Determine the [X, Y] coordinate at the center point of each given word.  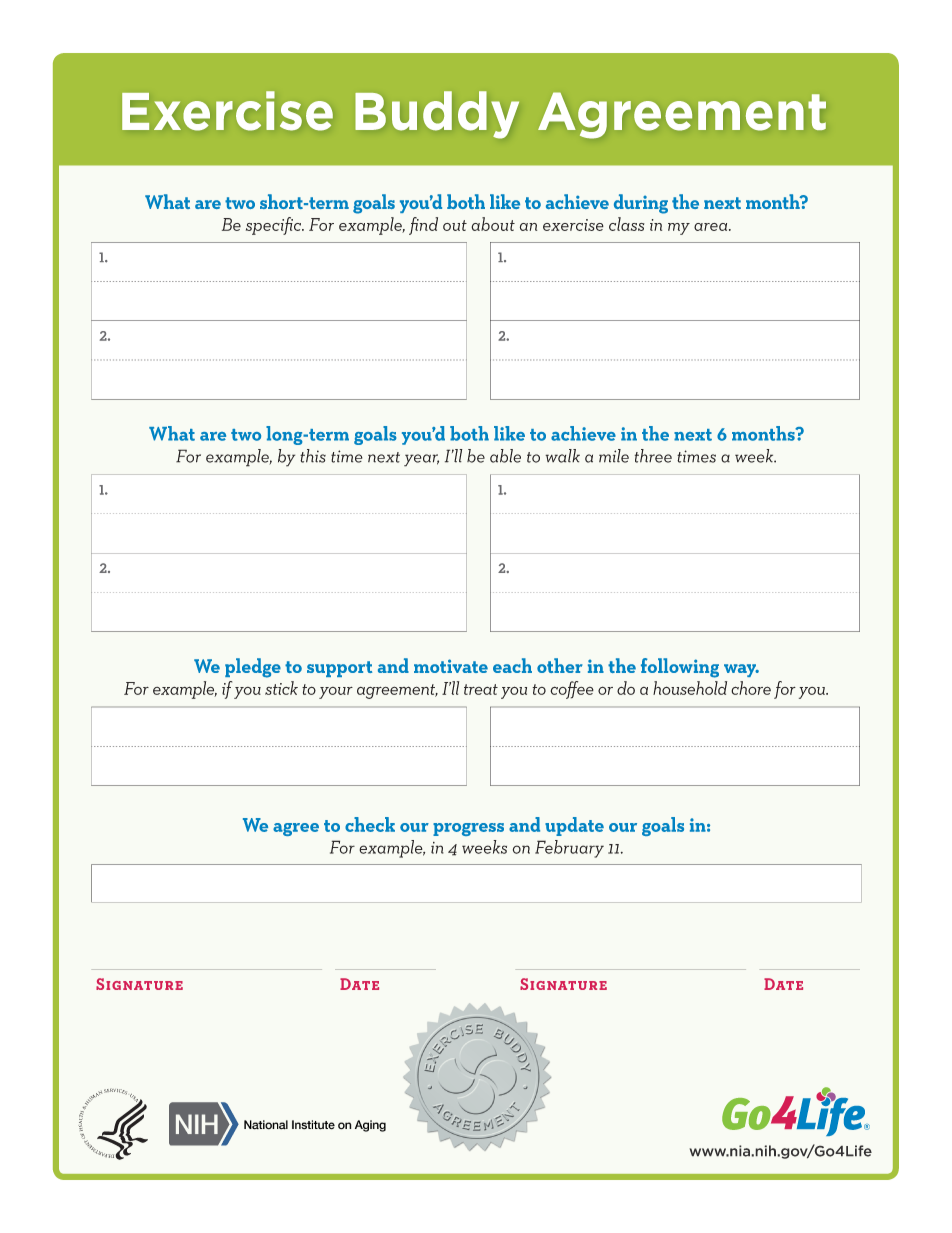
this [313, 456]
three [653, 456]
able [505, 456]
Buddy [437, 114]
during [641, 204]
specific [275, 226]
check [370, 824]
